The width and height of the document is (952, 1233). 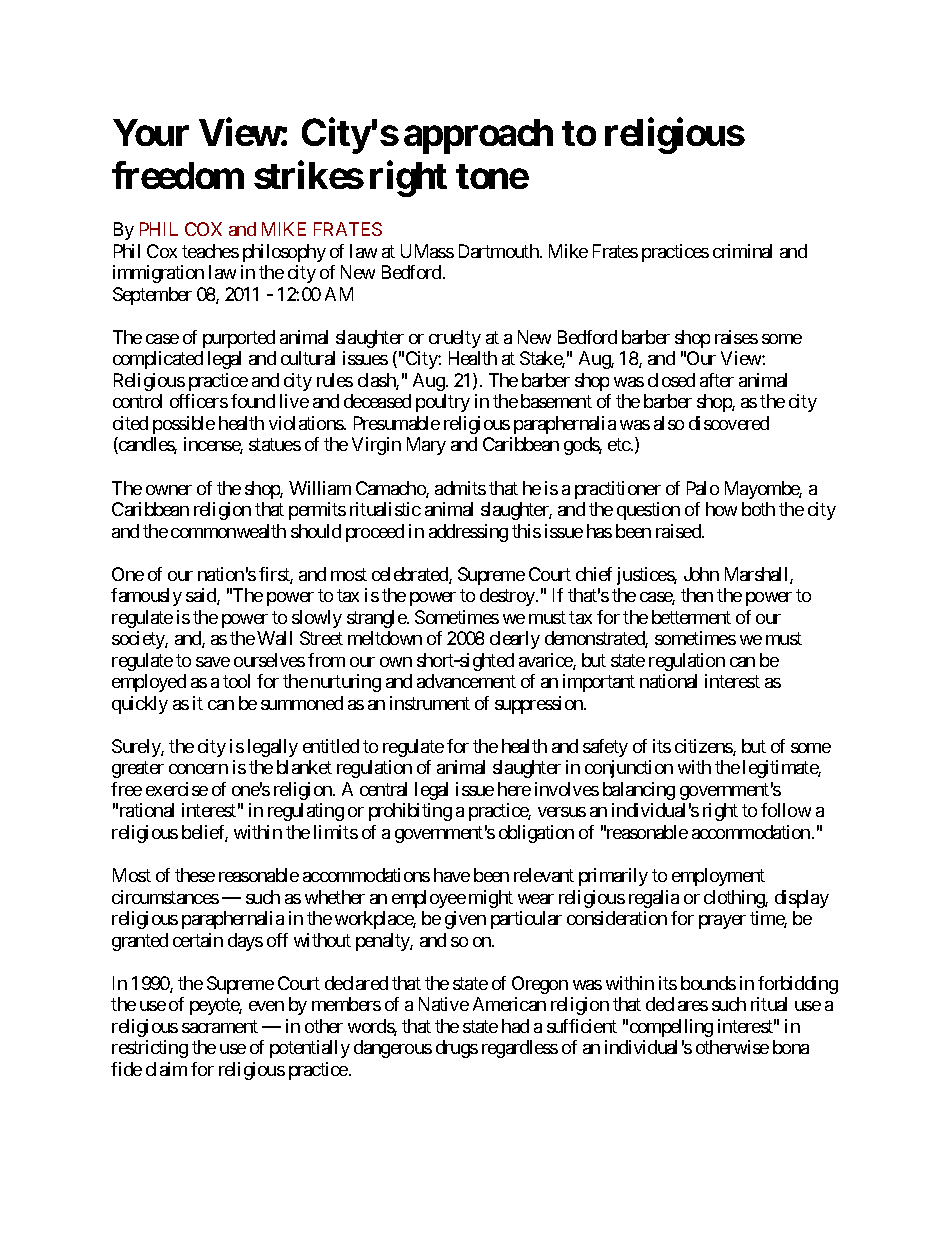 I want to click on criminal, so click(x=742, y=251).
